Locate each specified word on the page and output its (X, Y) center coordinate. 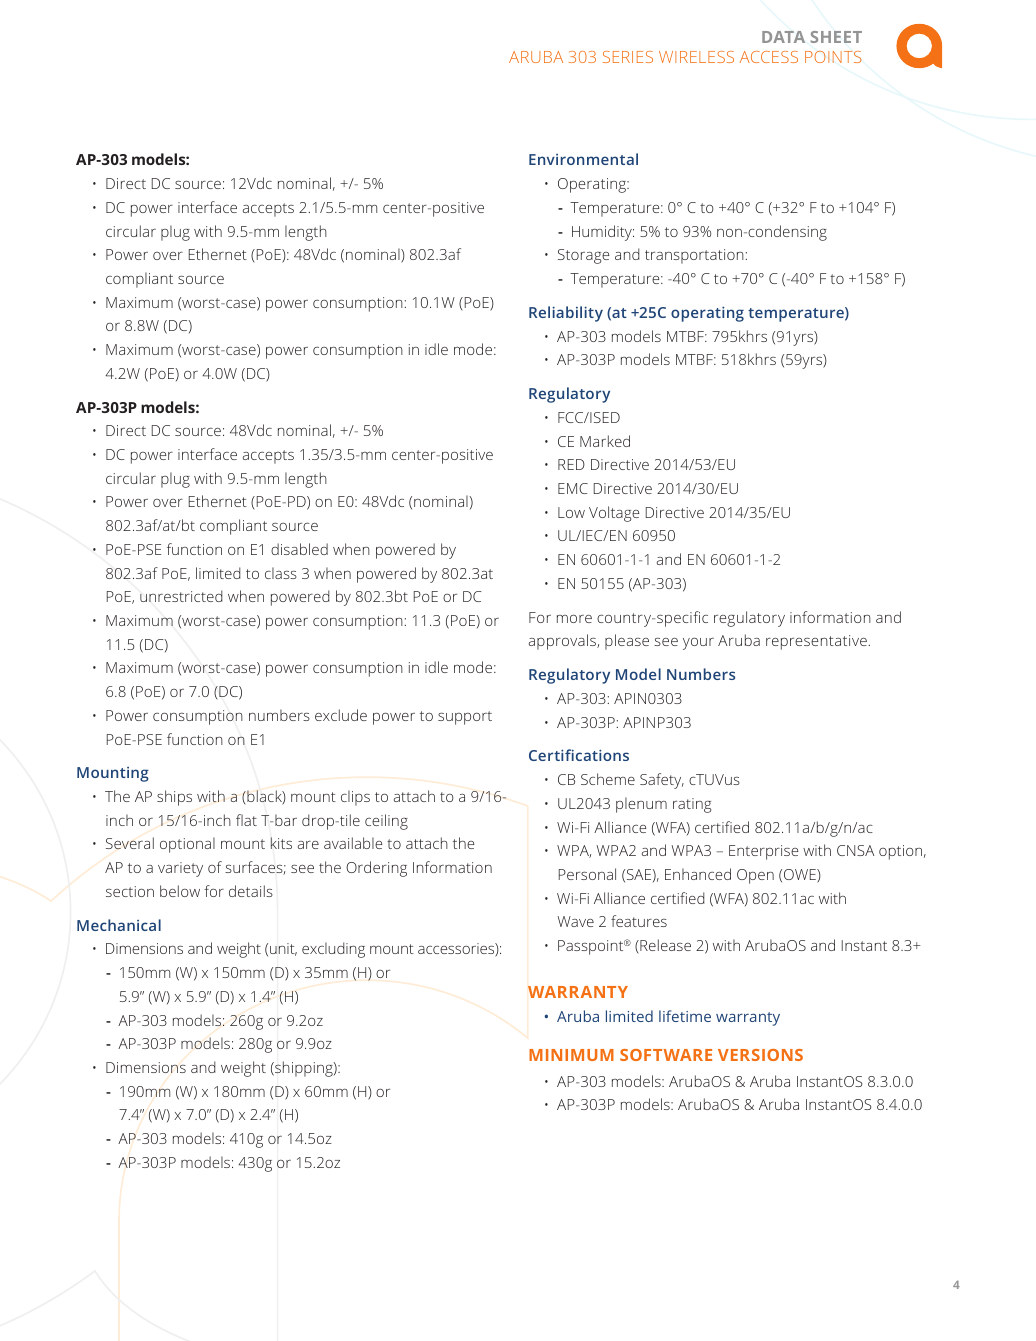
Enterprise (764, 852)
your (698, 644)
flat (246, 820)
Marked (605, 441)
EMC (573, 488)
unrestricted (181, 596)
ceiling (386, 822)
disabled (299, 549)
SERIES (628, 57)
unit (283, 949)
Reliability (566, 314)
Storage (584, 256)
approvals (563, 642)
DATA (783, 37)
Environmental (583, 159)
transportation (695, 256)
